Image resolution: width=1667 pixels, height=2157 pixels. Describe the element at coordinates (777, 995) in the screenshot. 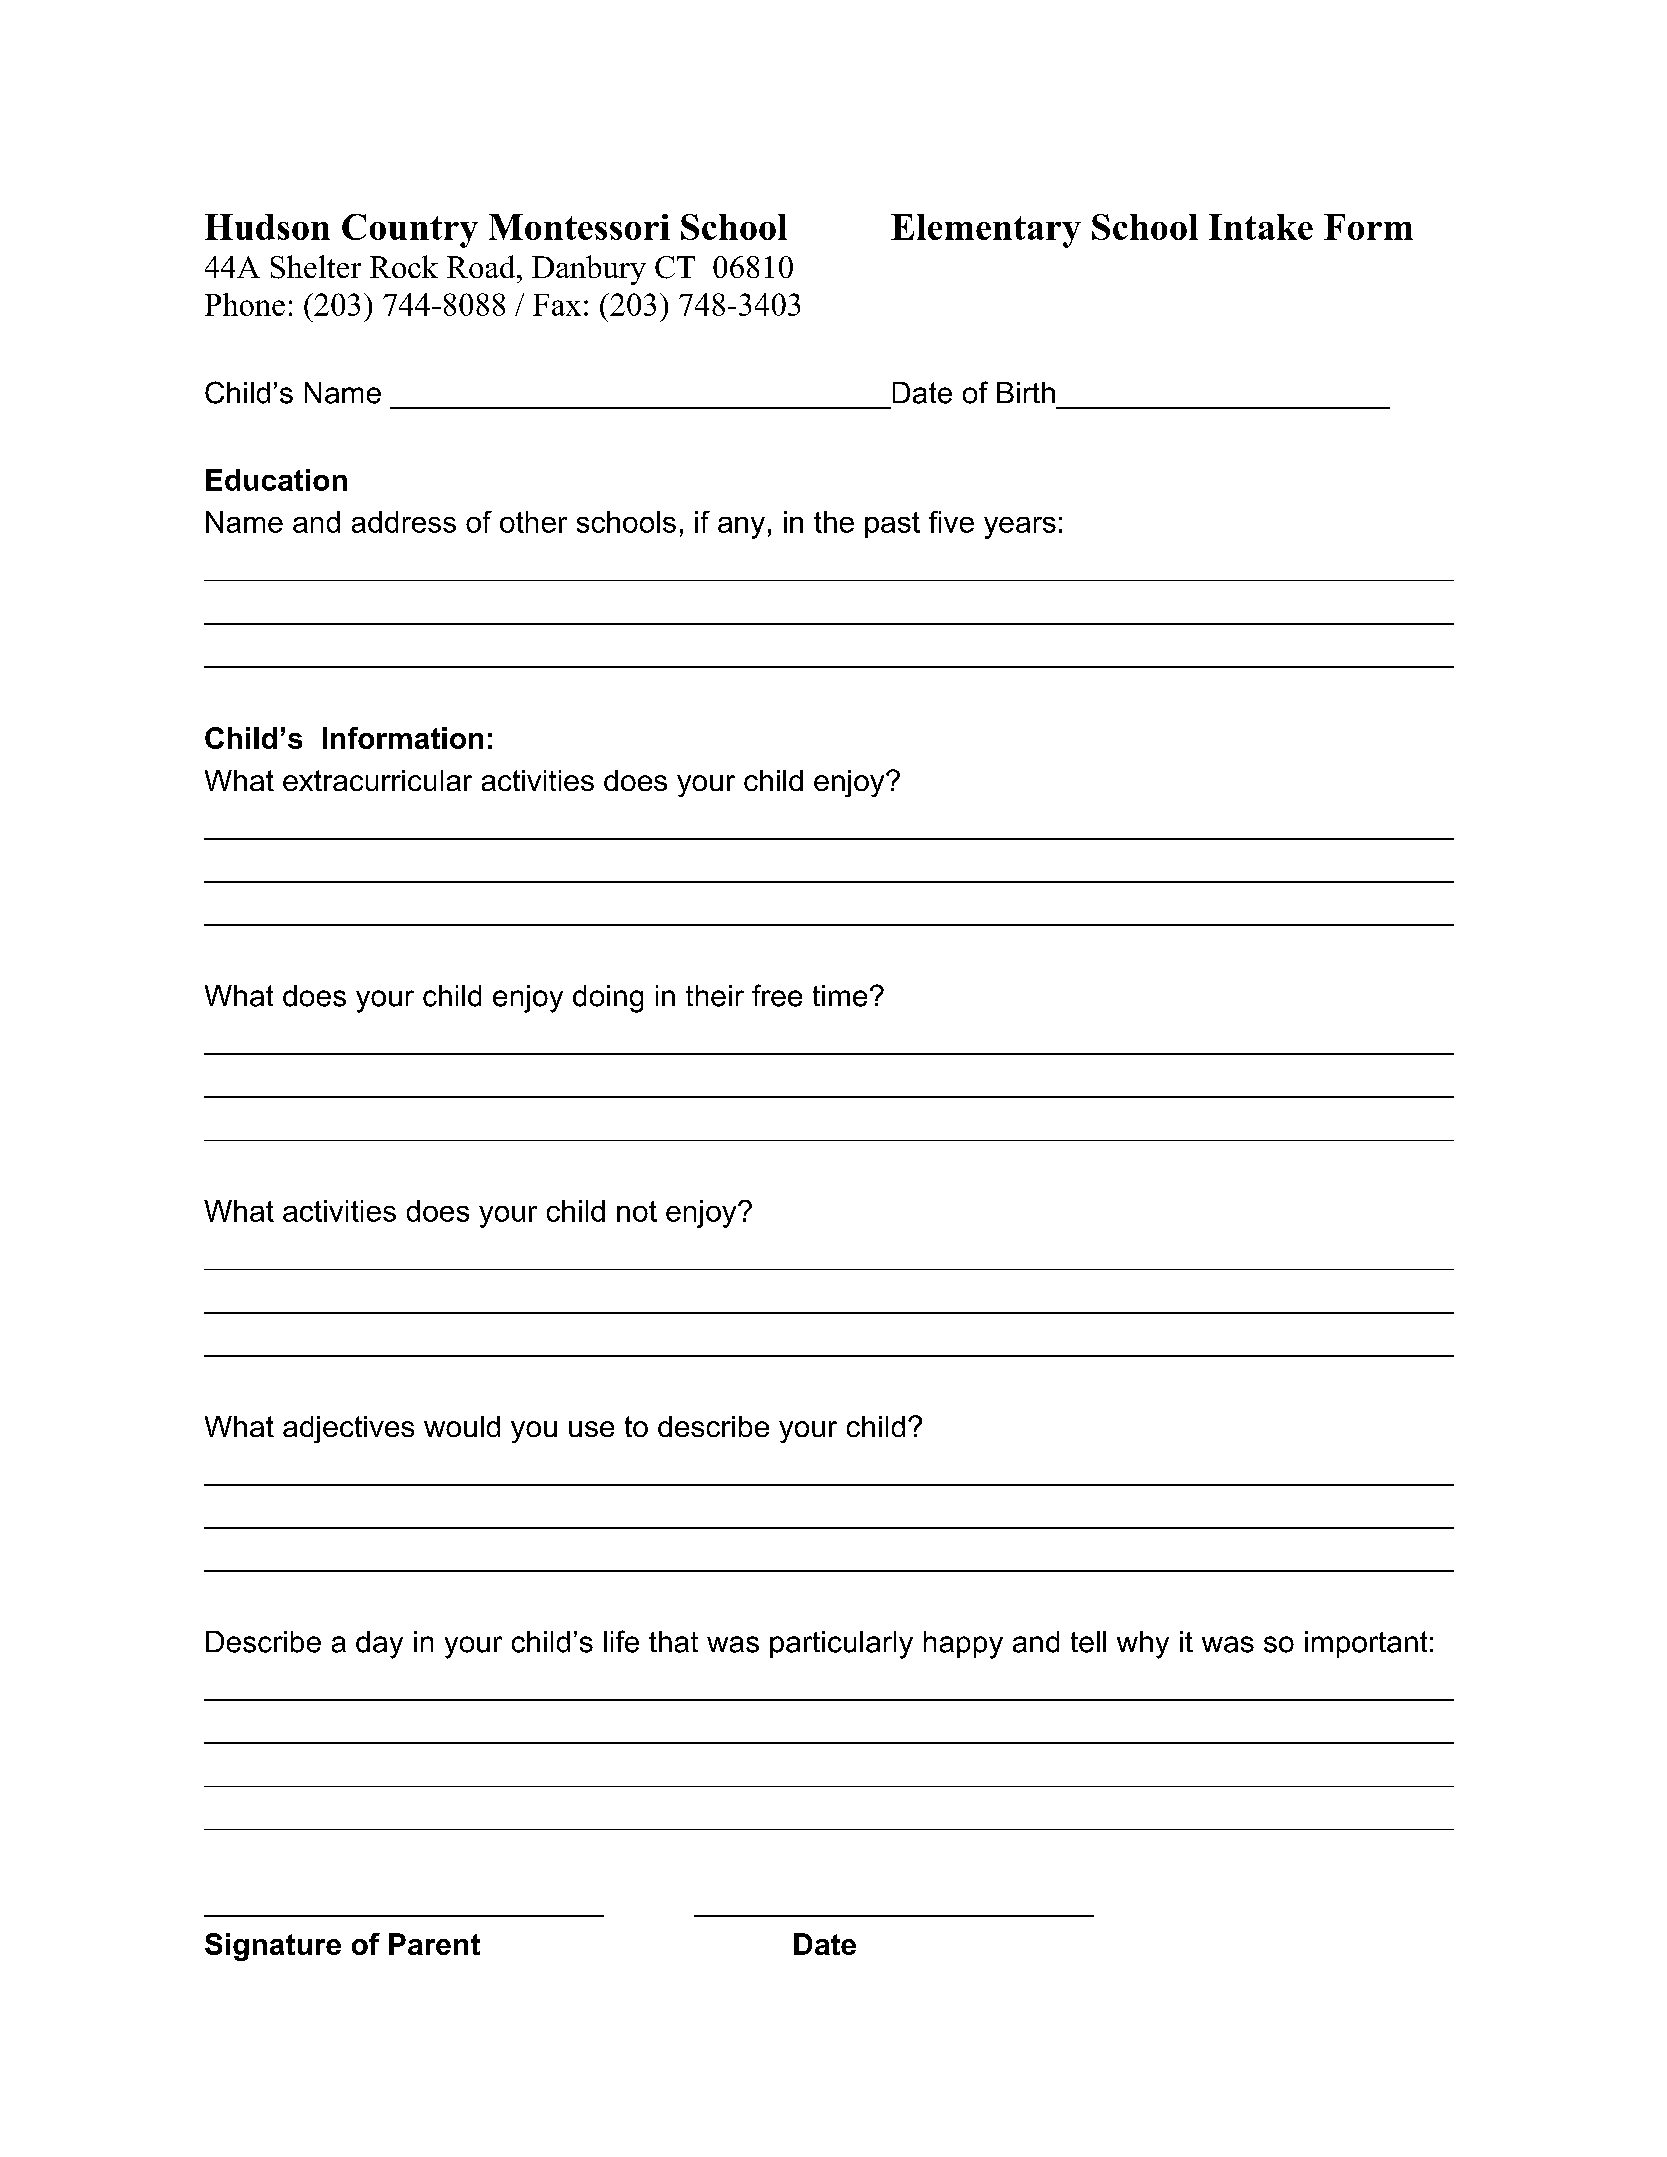

I see `free` at that location.
